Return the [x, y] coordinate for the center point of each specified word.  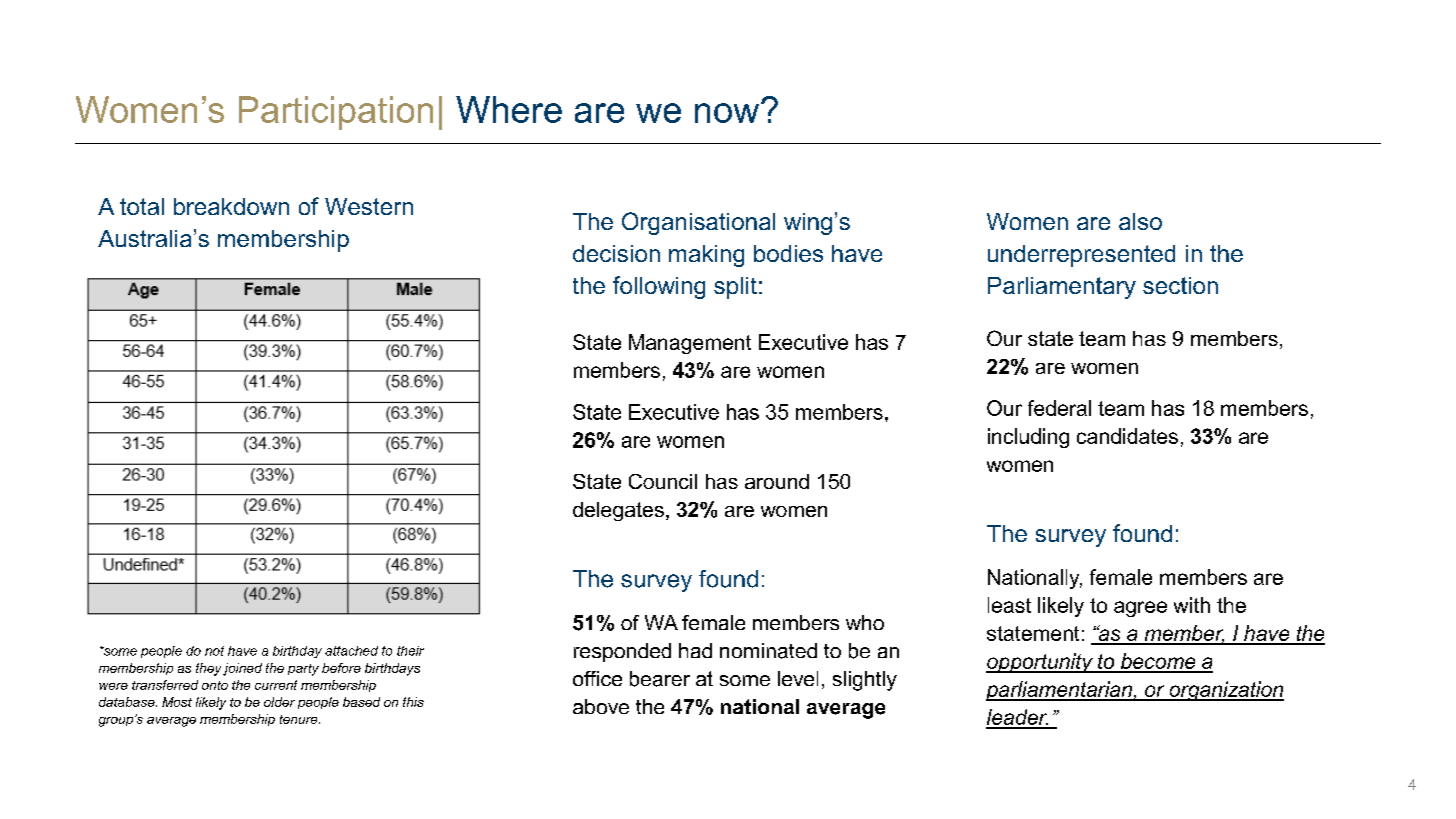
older [279, 702]
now [728, 112]
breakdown [231, 206]
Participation [336, 113]
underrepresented [1081, 256]
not [214, 651]
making [706, 256]
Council [663, 481]
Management [690, 344]
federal [1059, 408]
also [1140, 221]
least [1009, 605]
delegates [618, 511]
